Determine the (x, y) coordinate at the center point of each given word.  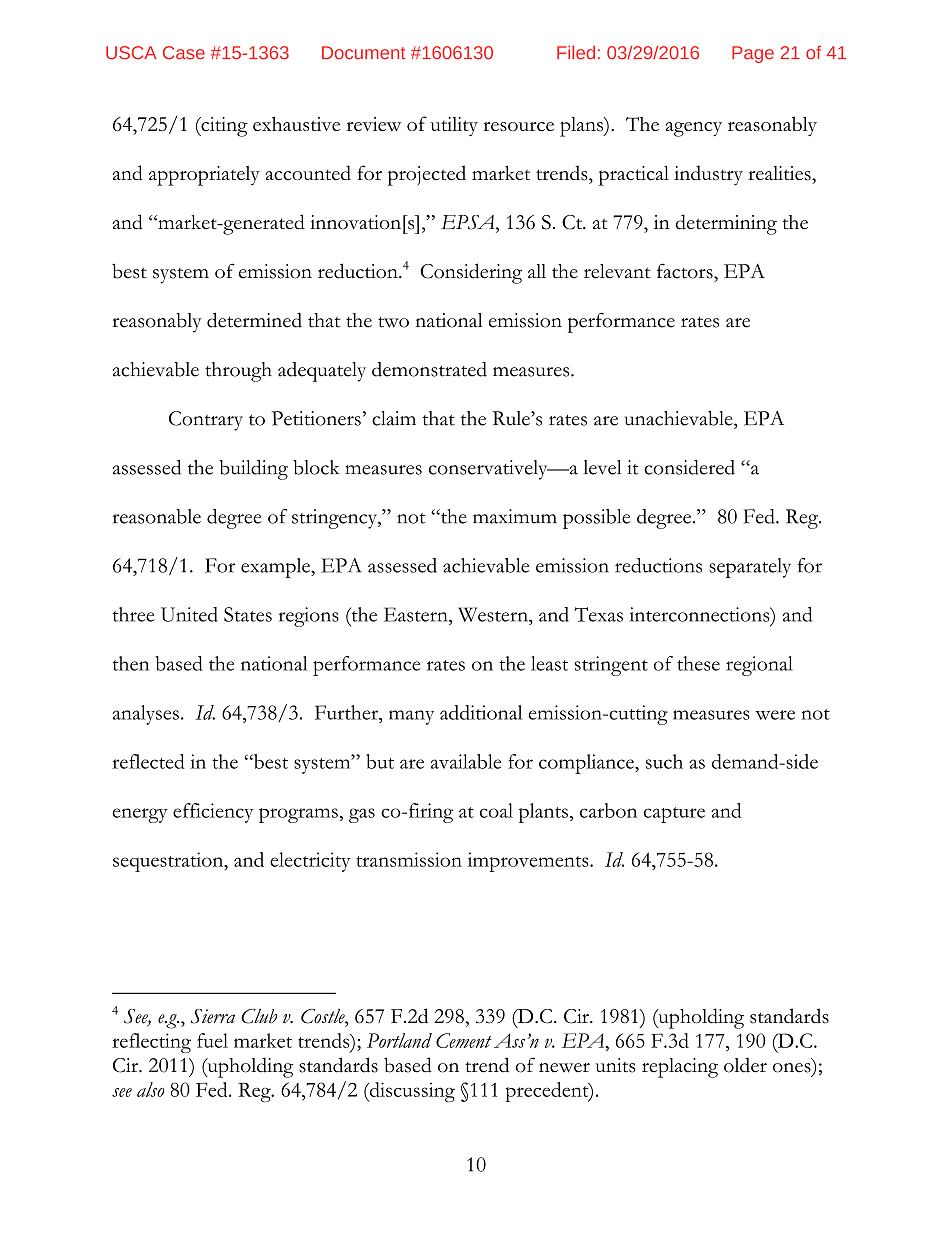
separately (750, 568)
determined (254, 320)
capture (674, 815)
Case (184, 52)
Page (753, 54)
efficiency (213, 813)
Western (494, 614)
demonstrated (429, 369)
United (189, 614)
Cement (464, 1040)
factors (686, 271)
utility (454, 126)
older (745, 1065)
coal (496, 810)
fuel (212, 1040)
